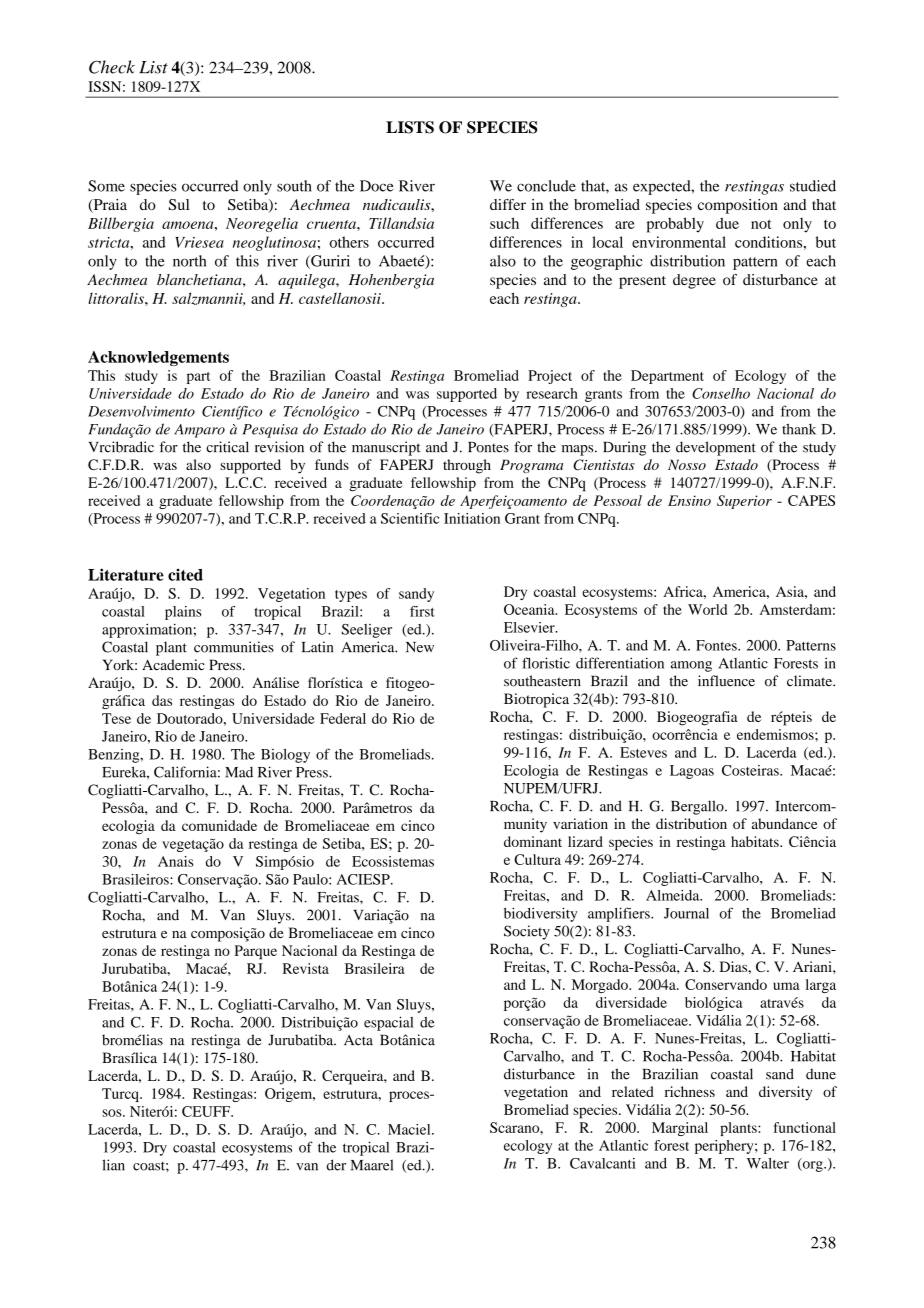 The height and width of the document is (1308, 924). What do you see at coordinates (158, 358) in the document?
I see `Acknowledgements` at bounding box center [158, 358].
